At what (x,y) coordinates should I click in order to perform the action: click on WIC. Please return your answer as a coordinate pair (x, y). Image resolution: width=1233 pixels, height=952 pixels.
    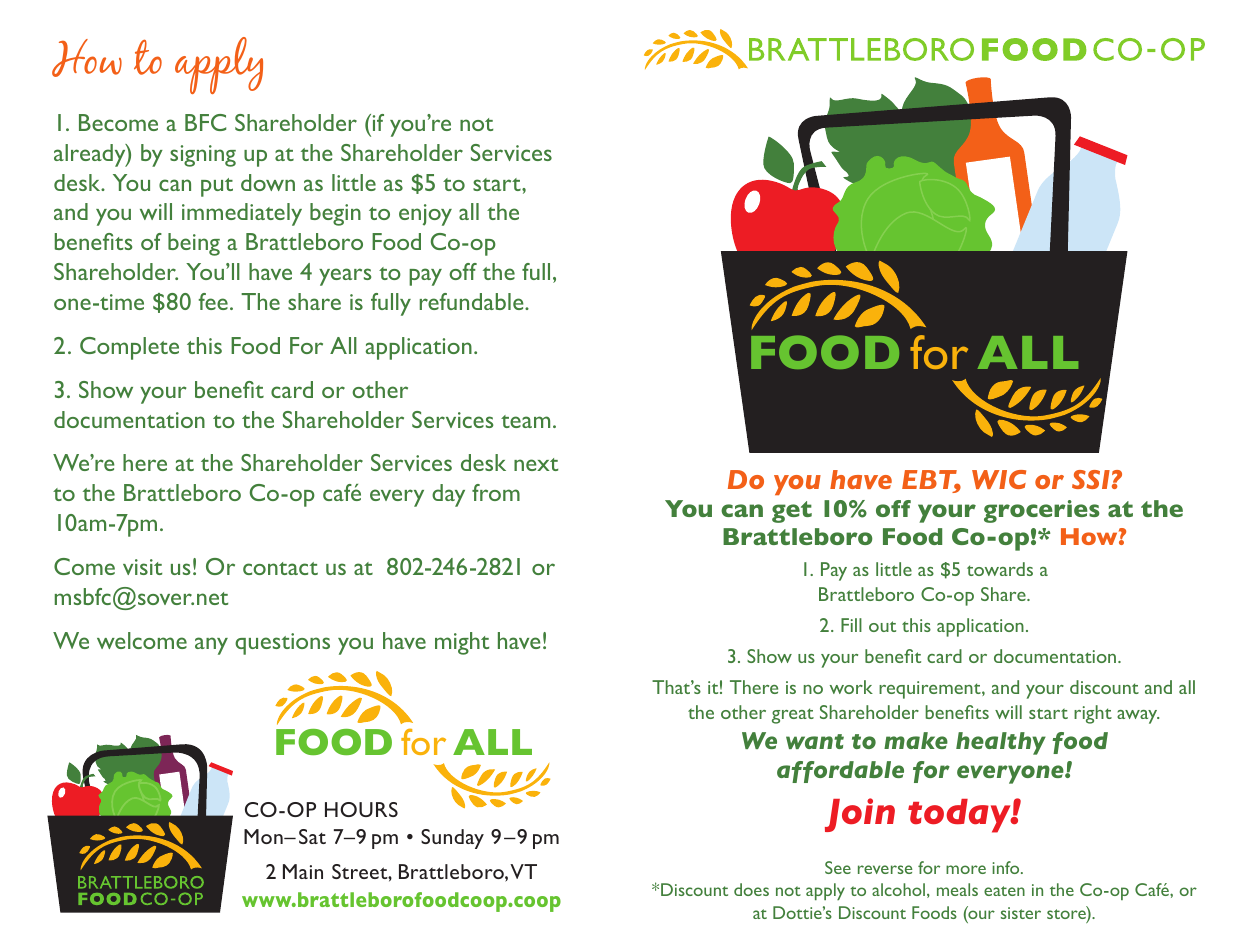
    Looking at the image, I should click on (999, 479).
